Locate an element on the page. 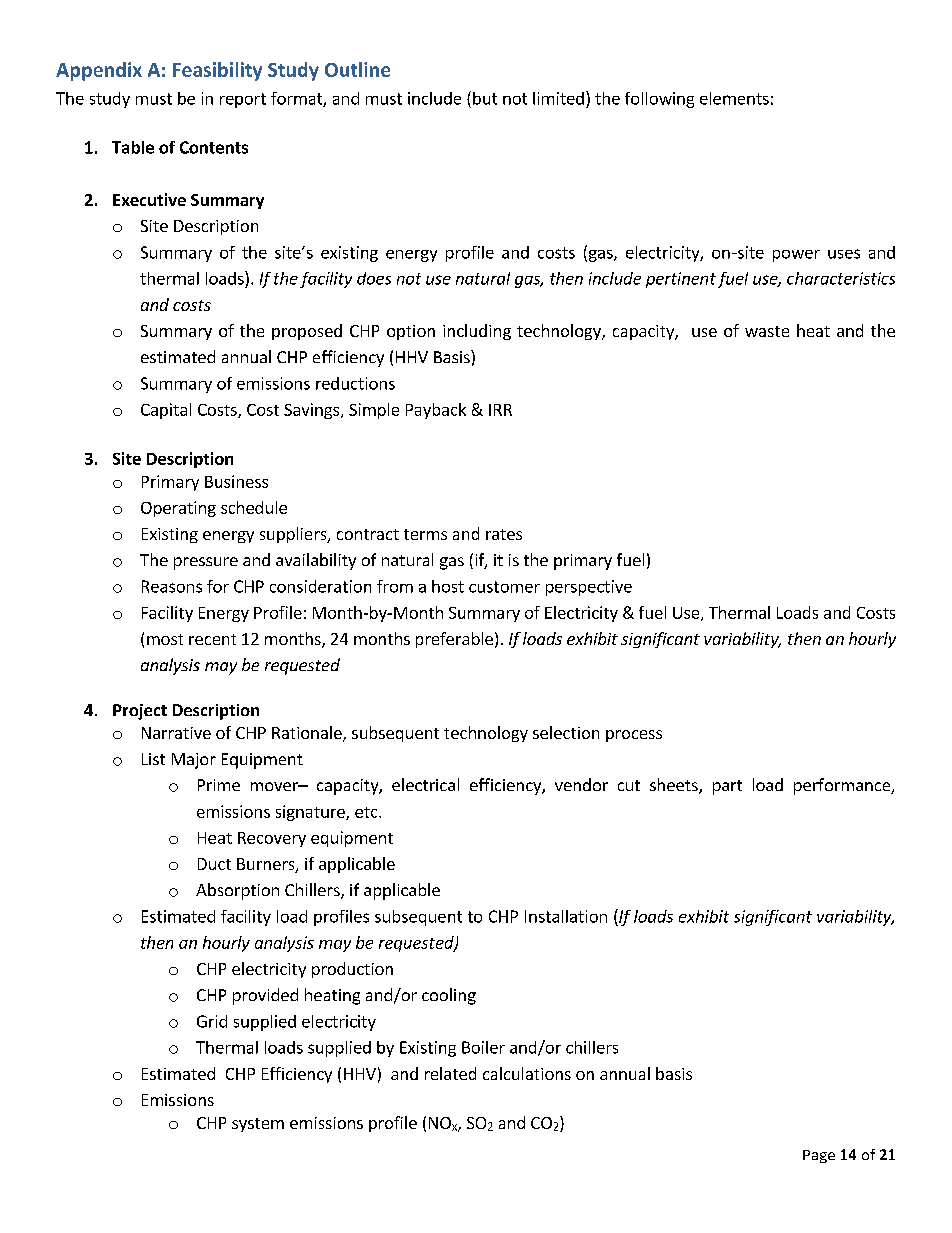  Feasibility is located at coordinates (217, 71).
